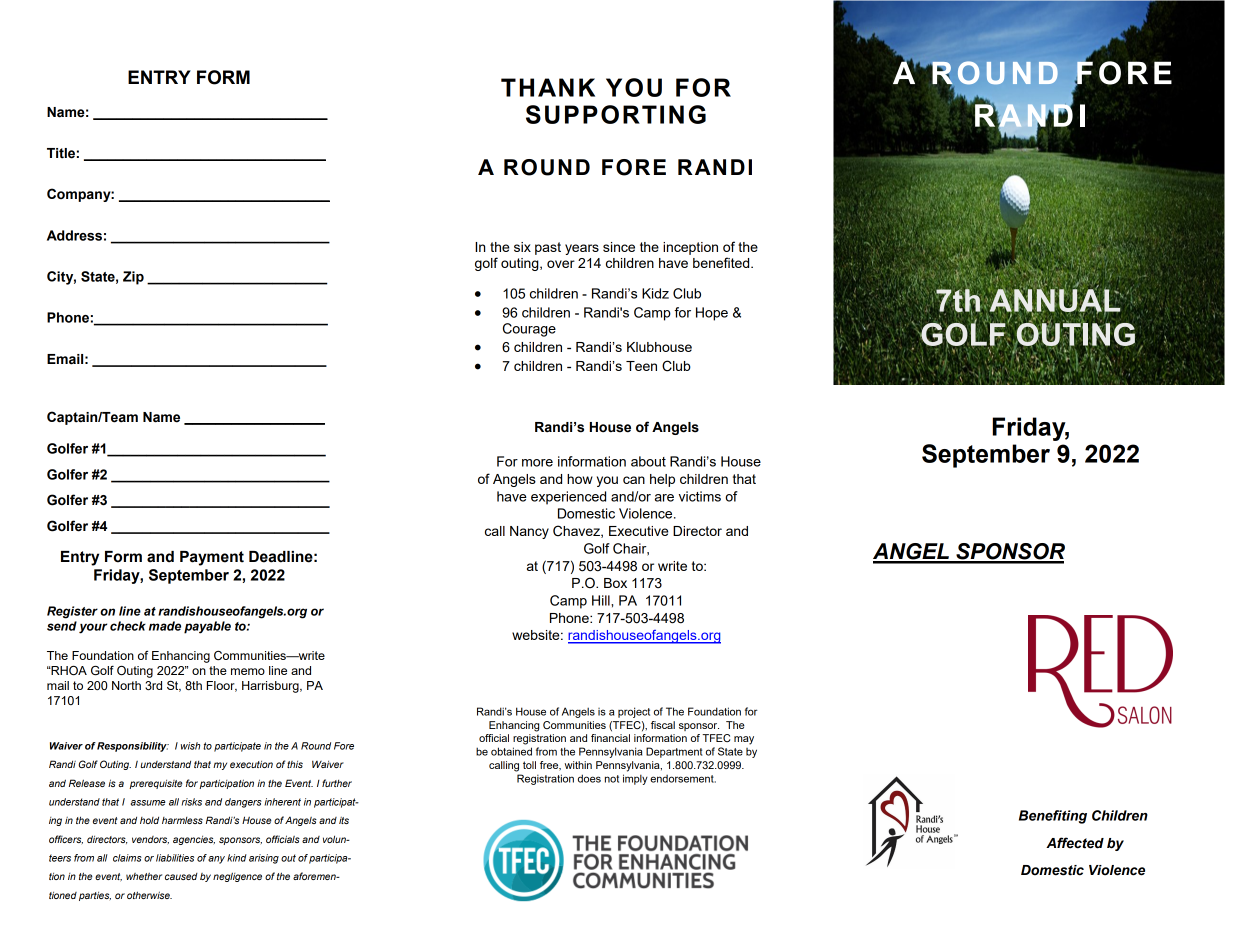  Describe the element at coordinates (212, 558) in the screenshot. I see `Payment` at that location.
